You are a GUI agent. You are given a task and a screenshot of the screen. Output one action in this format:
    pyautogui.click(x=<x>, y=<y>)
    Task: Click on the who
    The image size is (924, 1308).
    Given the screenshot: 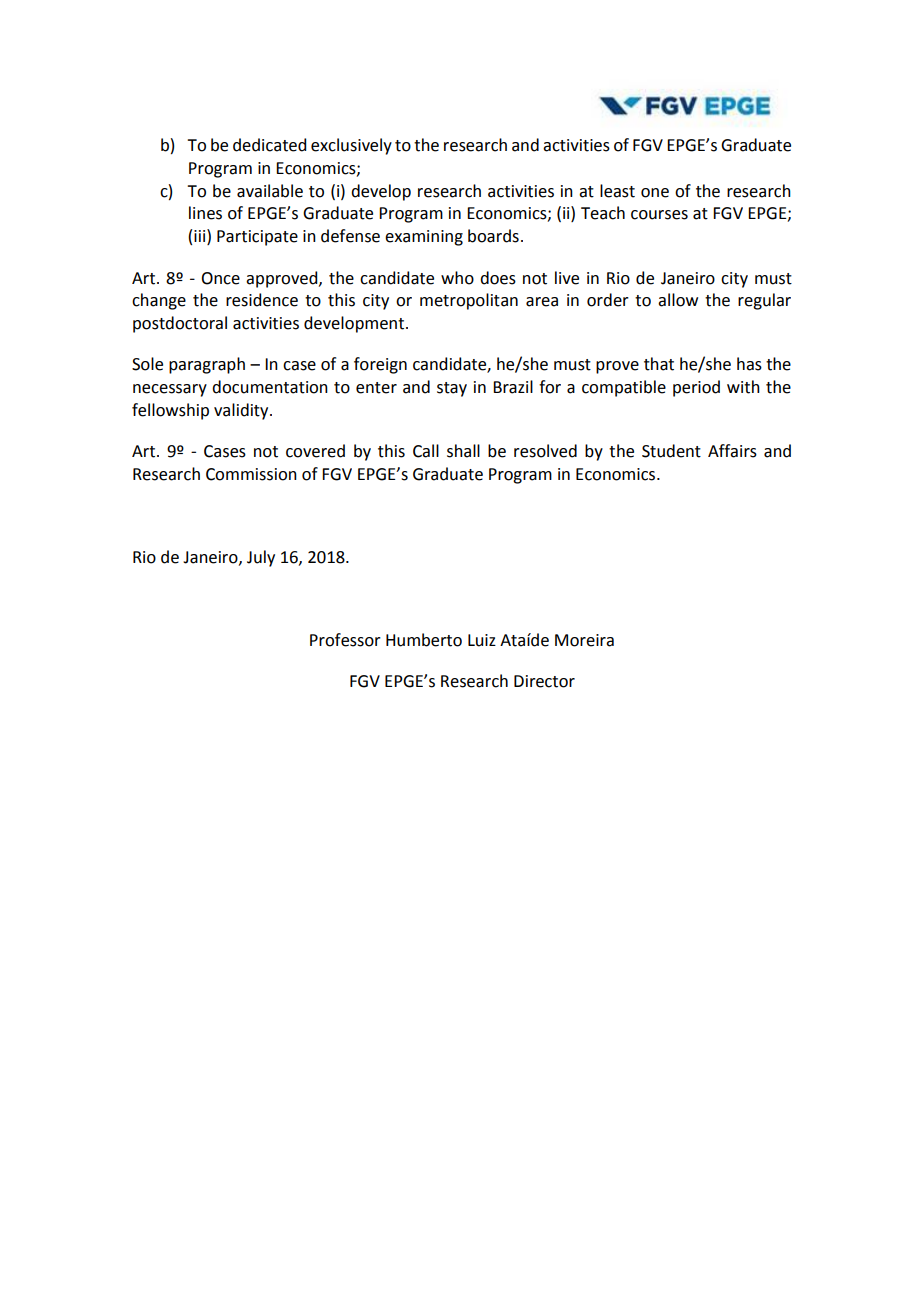 What is the action you would take?
    pyautogui.click(x=457, y=278)
